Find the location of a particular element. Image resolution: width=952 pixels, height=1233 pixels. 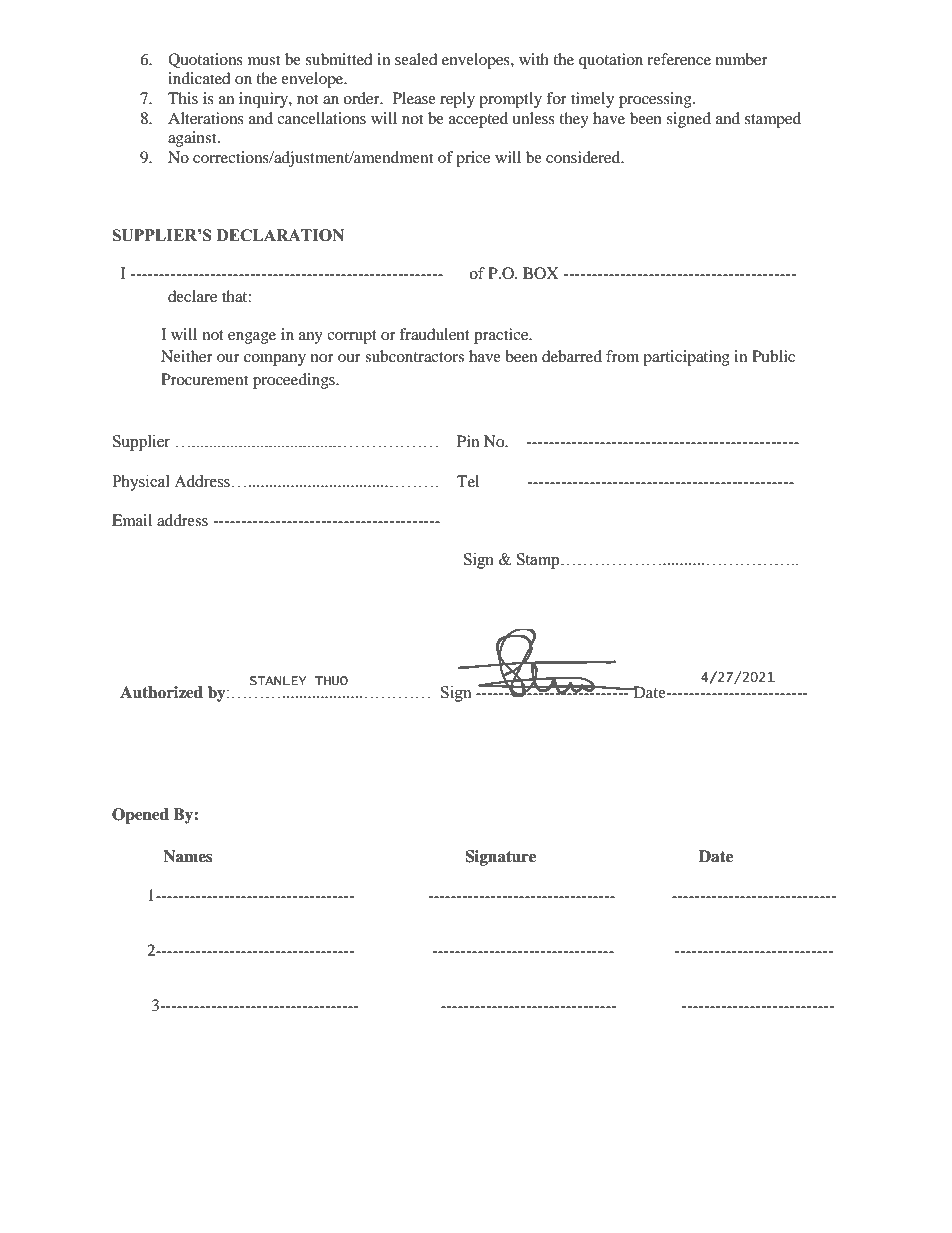

reply is located at coordinates (457, 100).
